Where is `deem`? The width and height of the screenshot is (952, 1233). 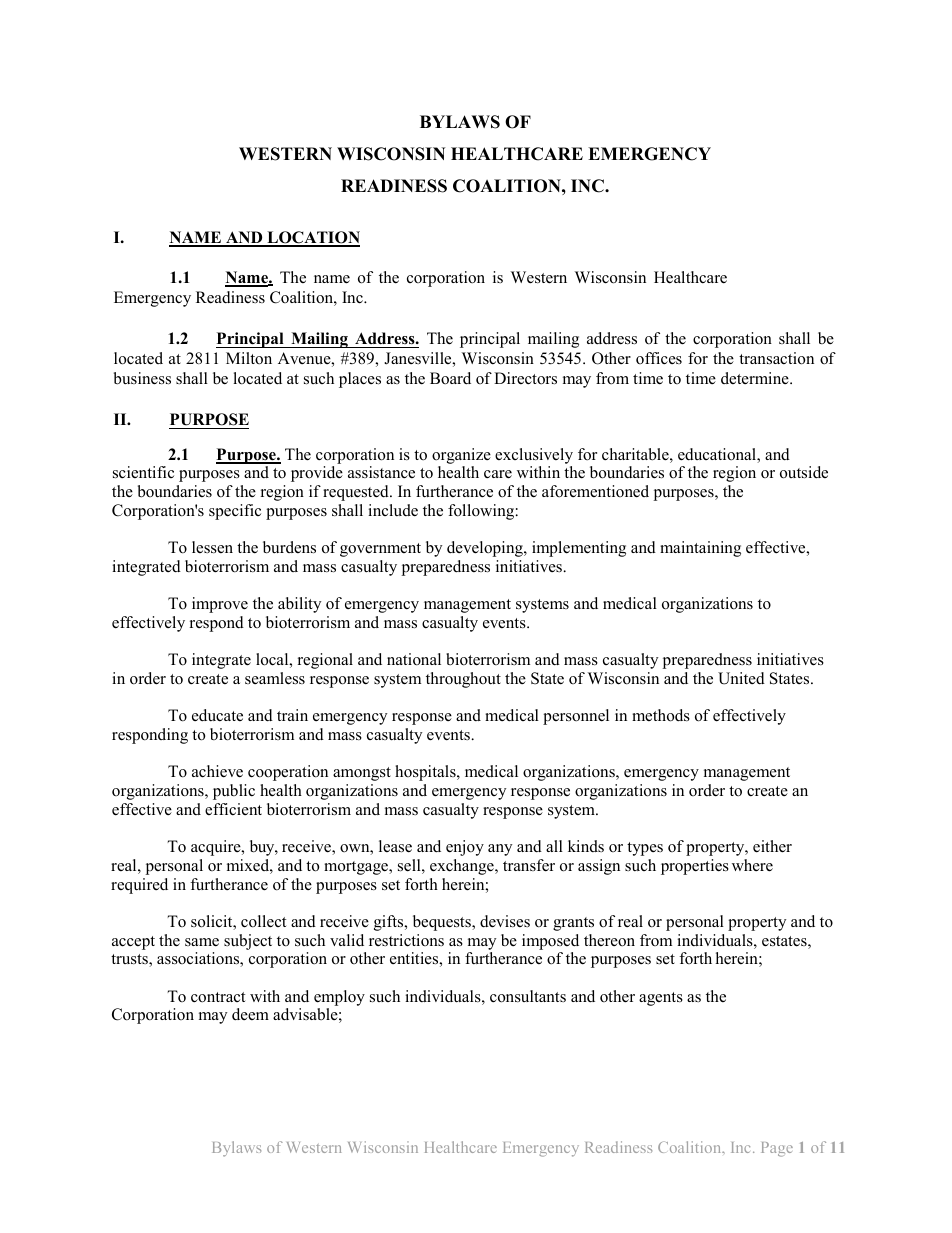 deem is located at coordinates (250, 1014).
